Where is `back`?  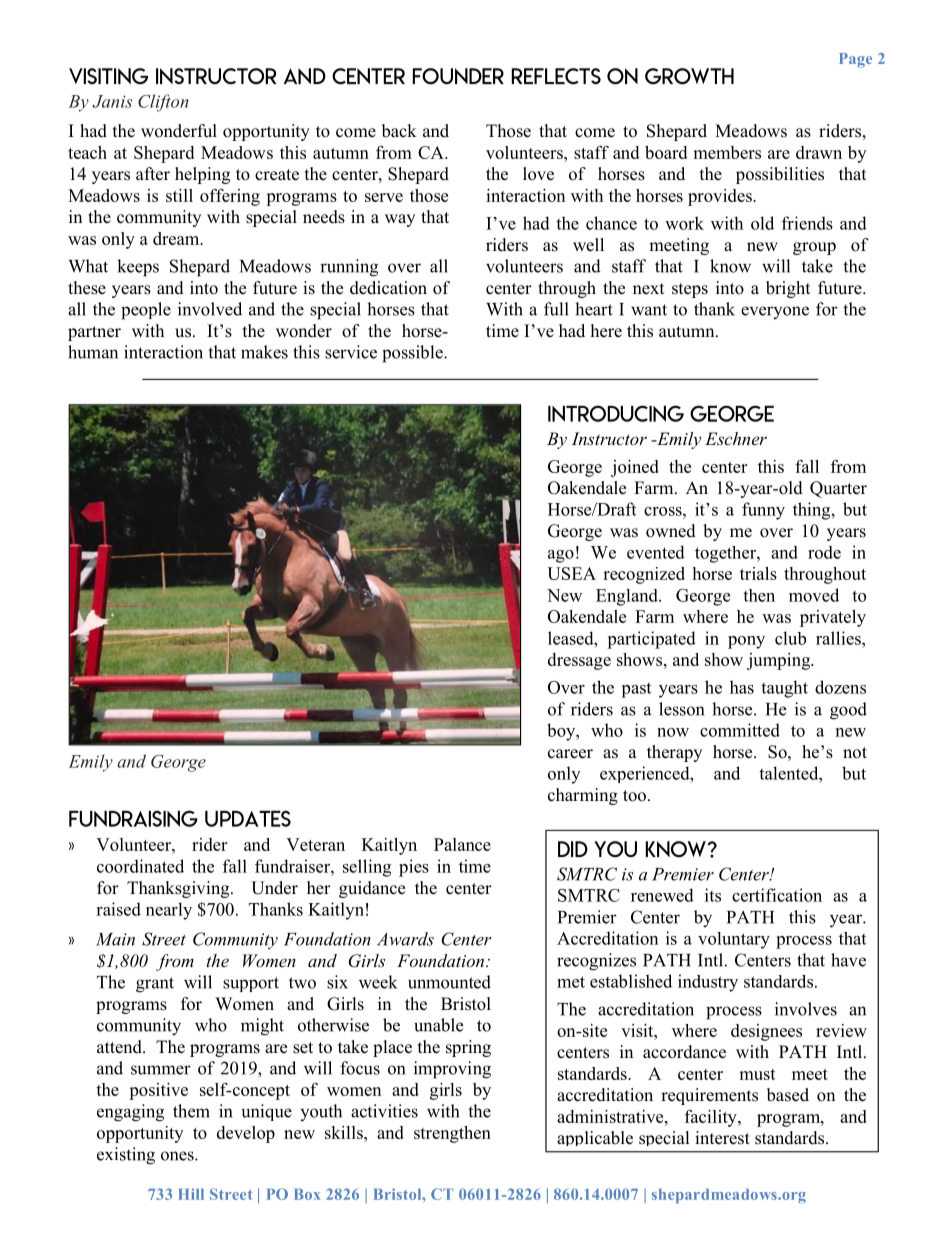
back is located at coordinates (399, 131).
